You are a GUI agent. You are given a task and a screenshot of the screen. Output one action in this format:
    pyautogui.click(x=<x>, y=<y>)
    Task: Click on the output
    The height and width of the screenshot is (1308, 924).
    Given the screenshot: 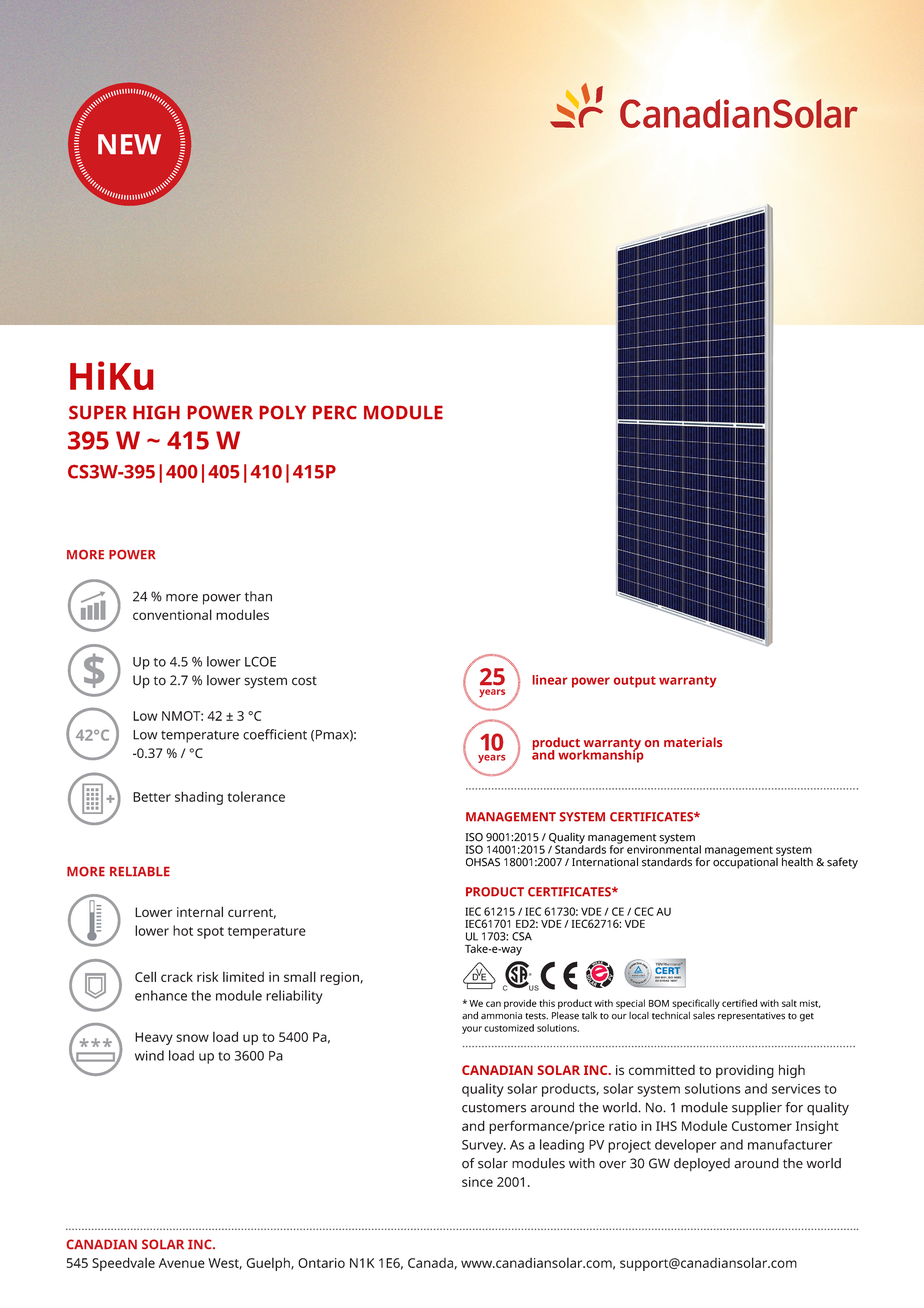 What is the action you would take?
    pyautogui.click(x=635, y=682)
